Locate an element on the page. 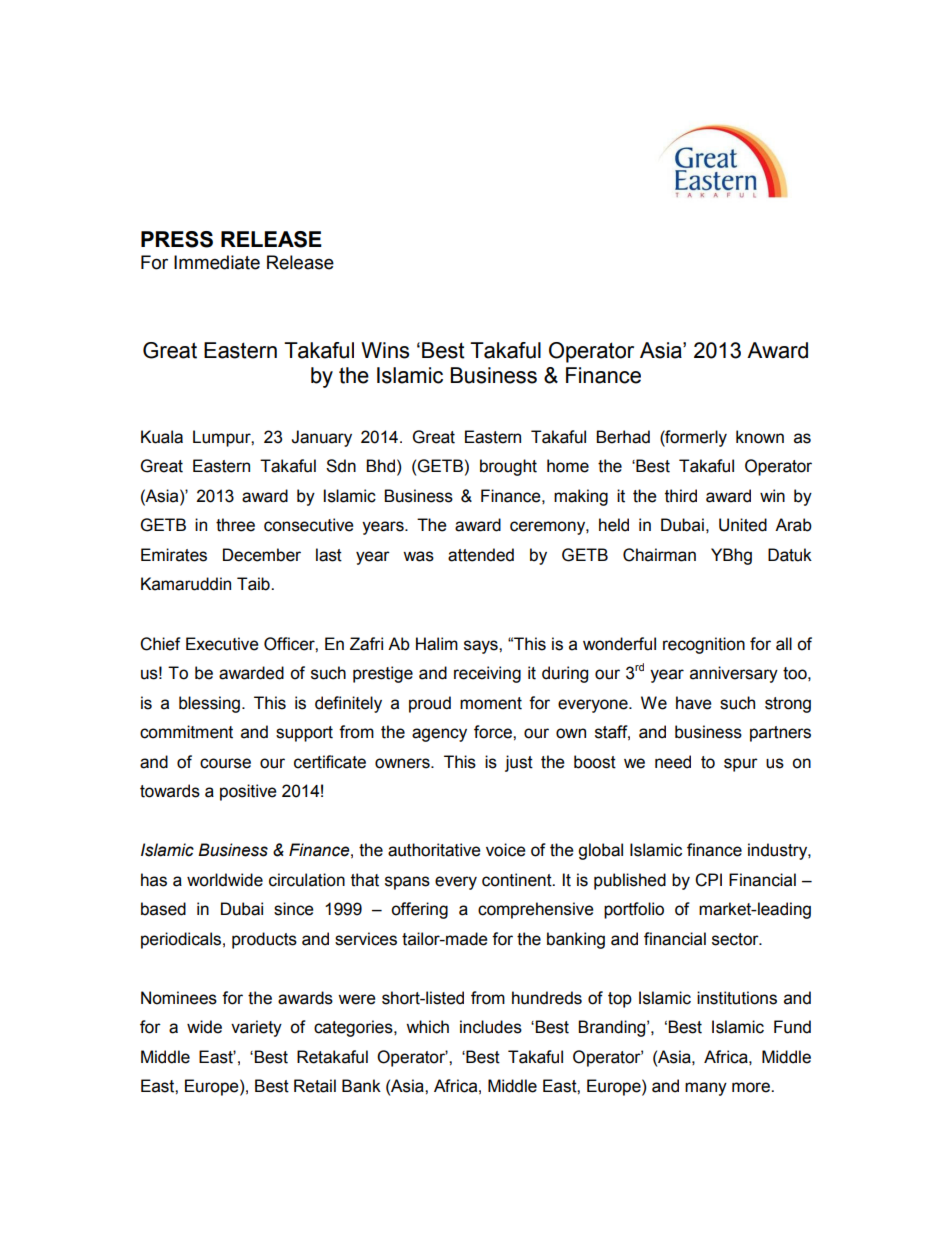 The height and width of the document is (1233, 952). variety is located at coordinates (256, 1028).
